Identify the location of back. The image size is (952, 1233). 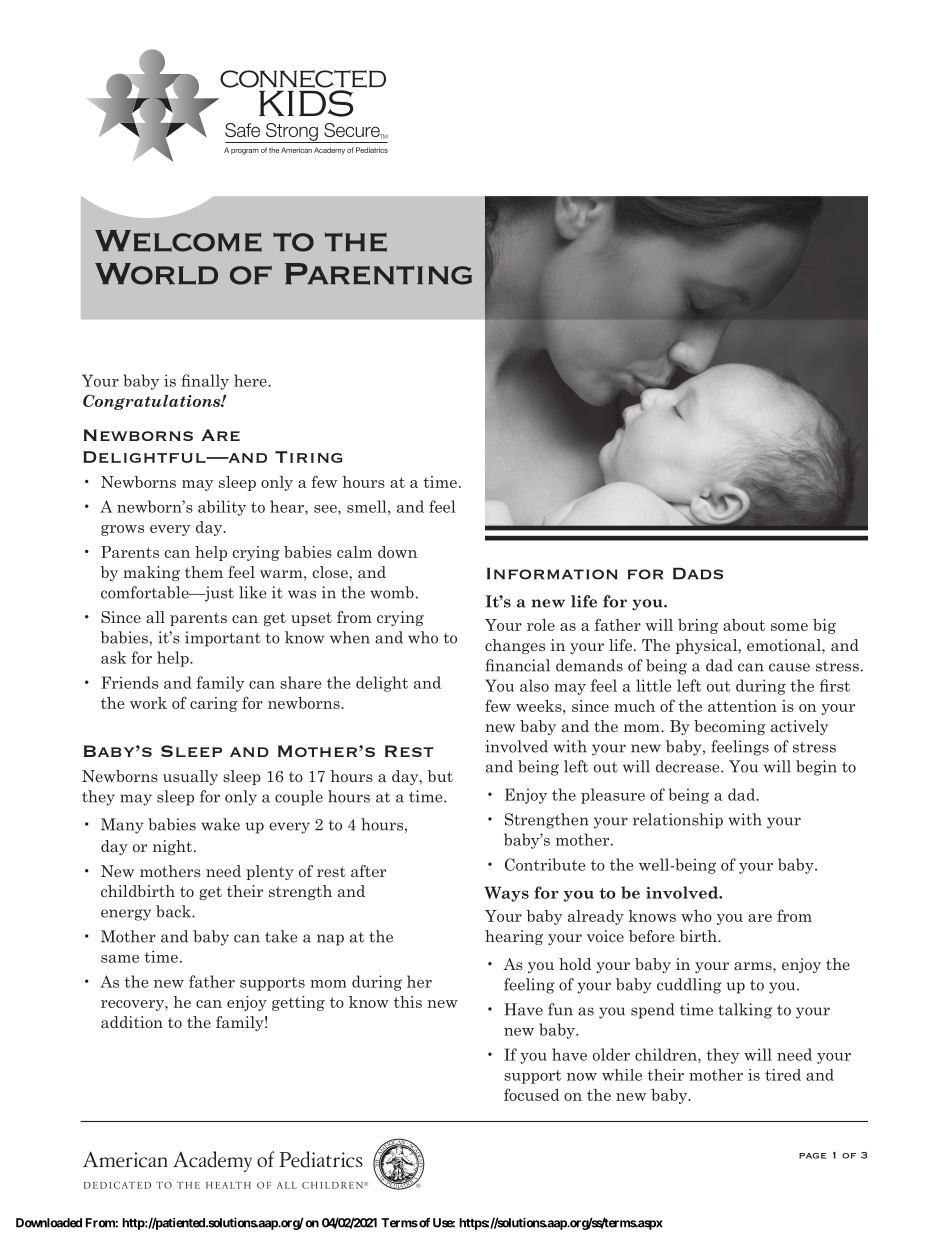
(174, 911).
